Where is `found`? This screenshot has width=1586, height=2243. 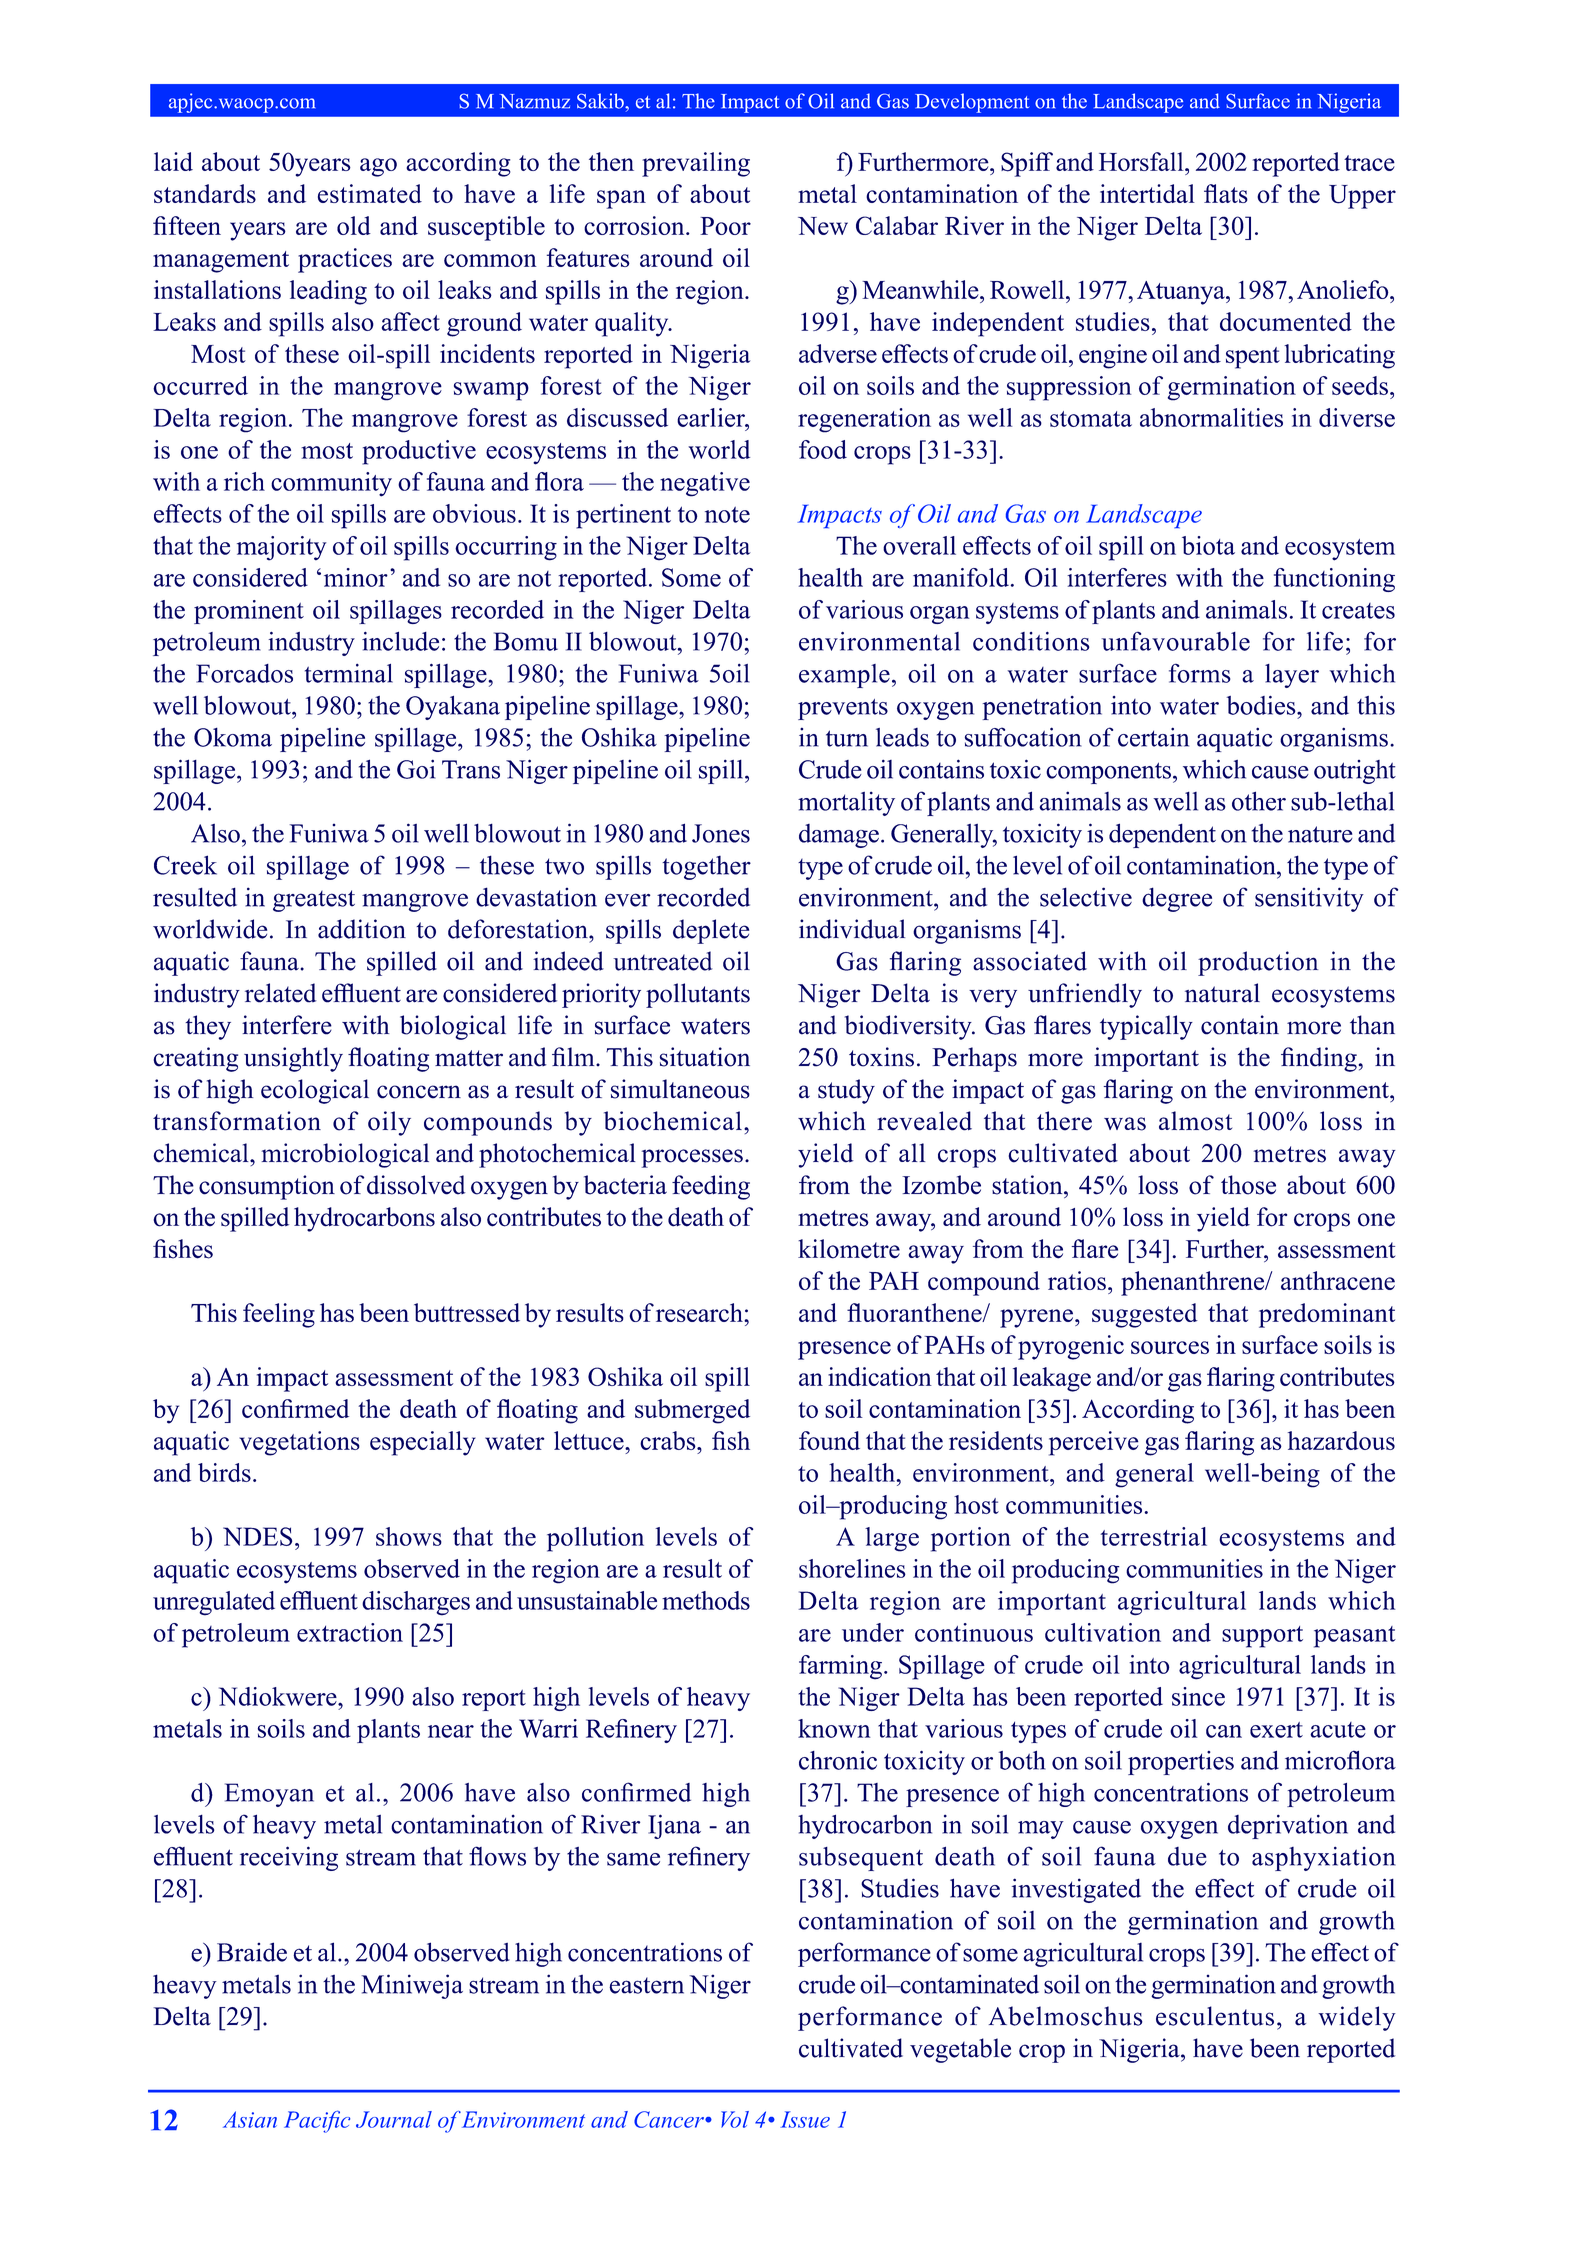 found is located at coordinates (829, 1440).
